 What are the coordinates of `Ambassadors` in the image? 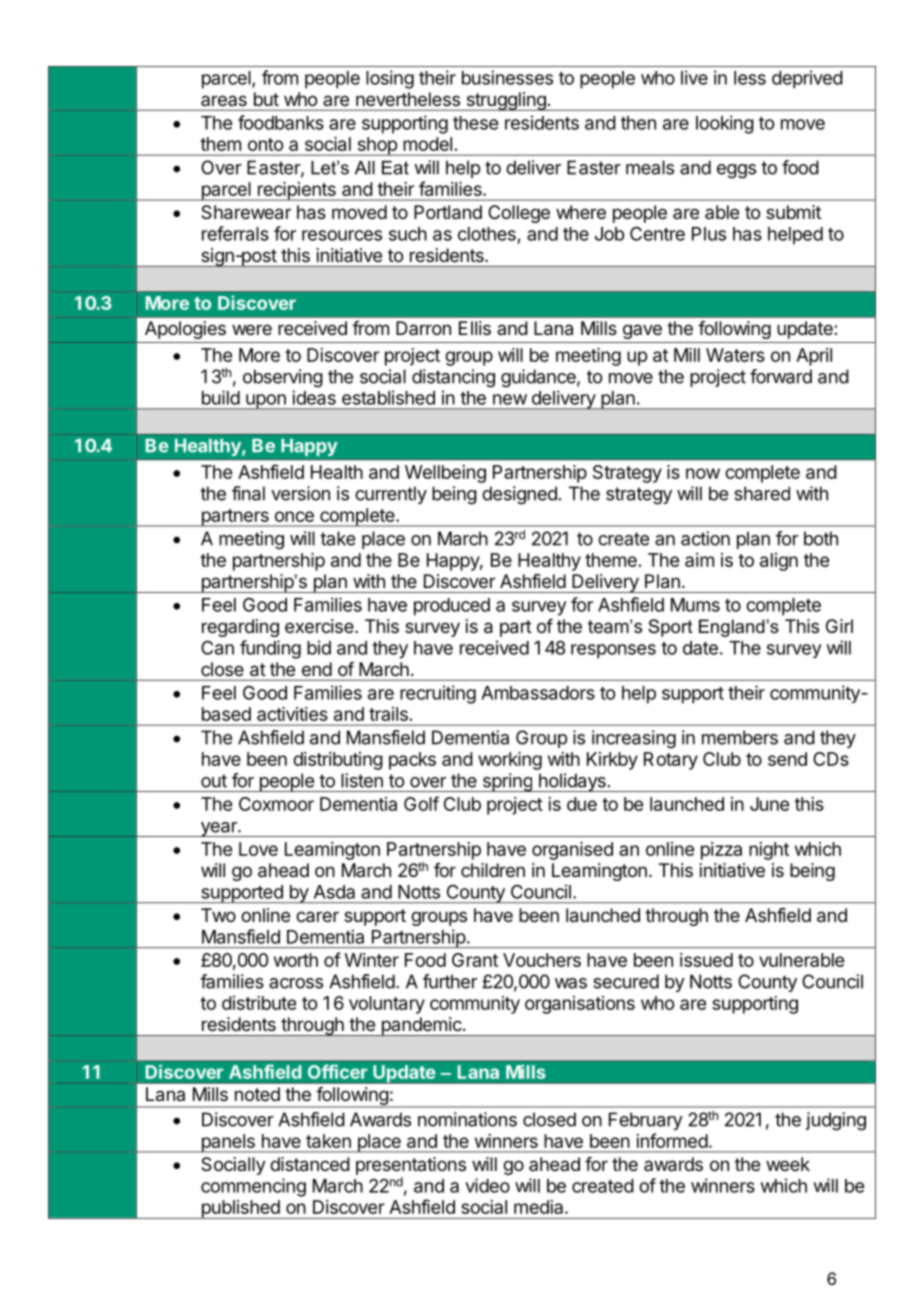 It's located at (538, 693).
